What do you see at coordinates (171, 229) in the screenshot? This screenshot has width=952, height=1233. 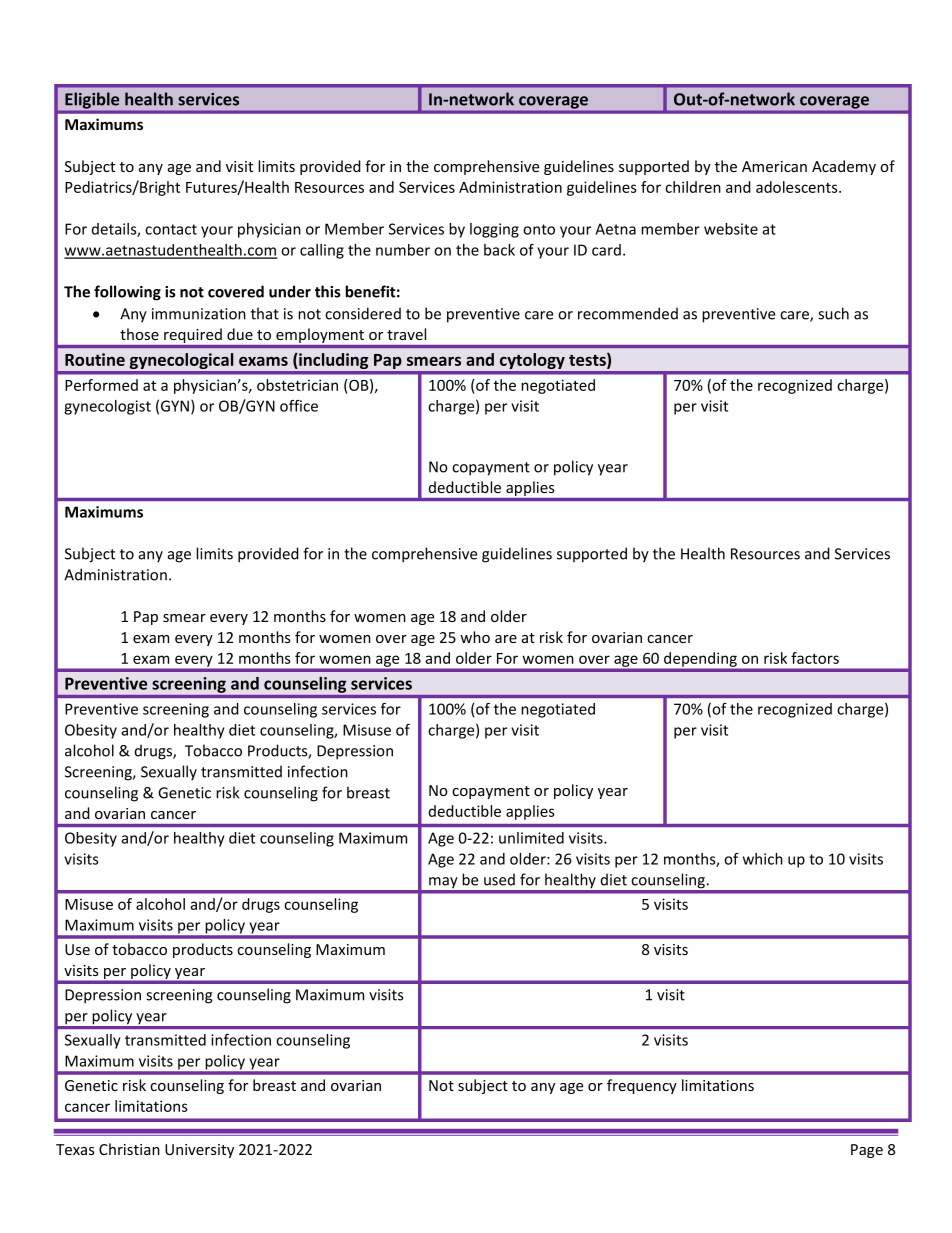 I see `contact` at bounding box center [171, 229].
